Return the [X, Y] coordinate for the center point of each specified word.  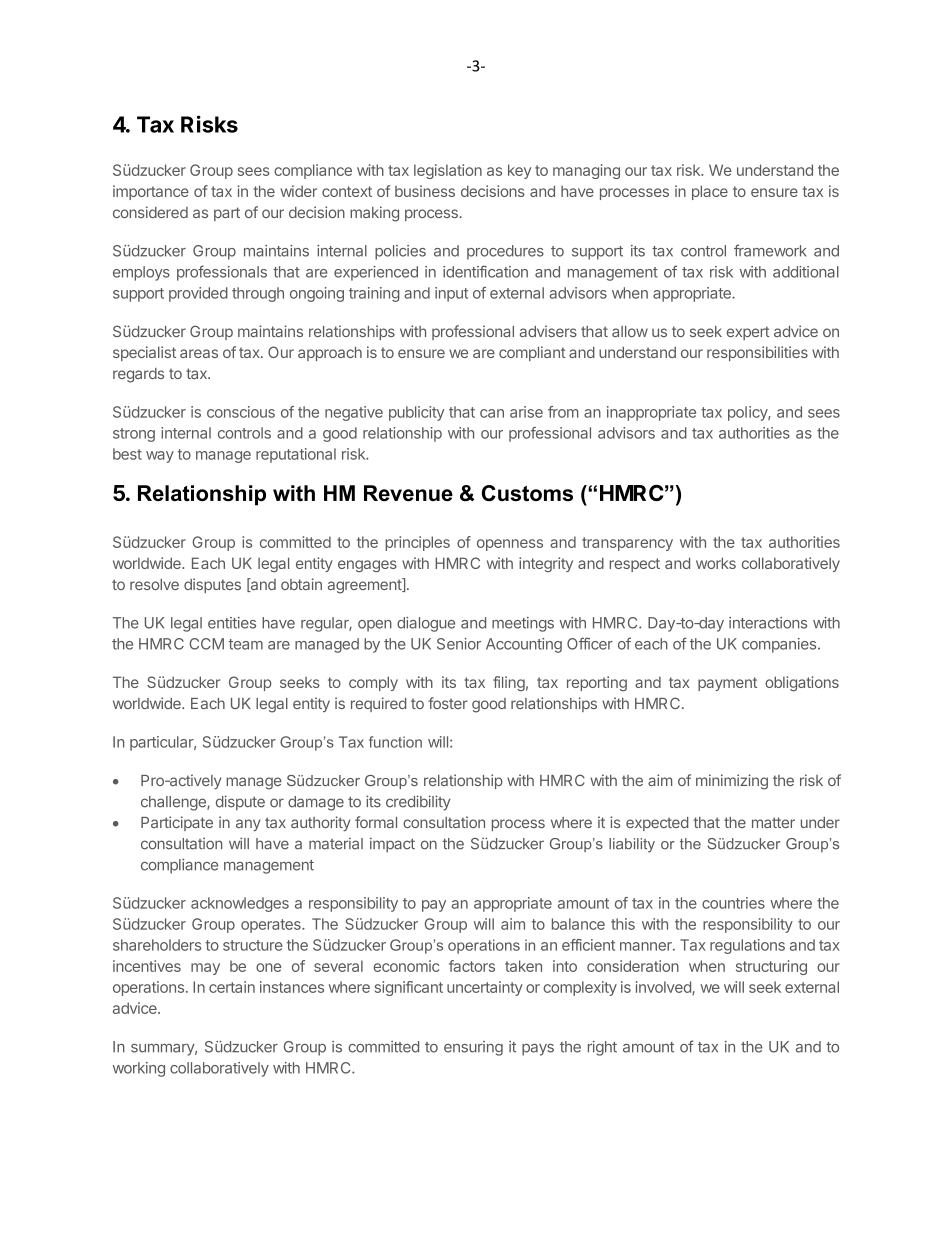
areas [199, 353]
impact [392, 845]
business [425, 191]
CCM [206, 644]
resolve [154, 584]
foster [448, 703]
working [139, 1069]
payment [727, 684]
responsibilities [757, 353]
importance [151, 192]
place [710, 192]
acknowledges [240, 904]
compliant [532, 353]
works [716, 563]
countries [733, 903]
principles [417, 543]
